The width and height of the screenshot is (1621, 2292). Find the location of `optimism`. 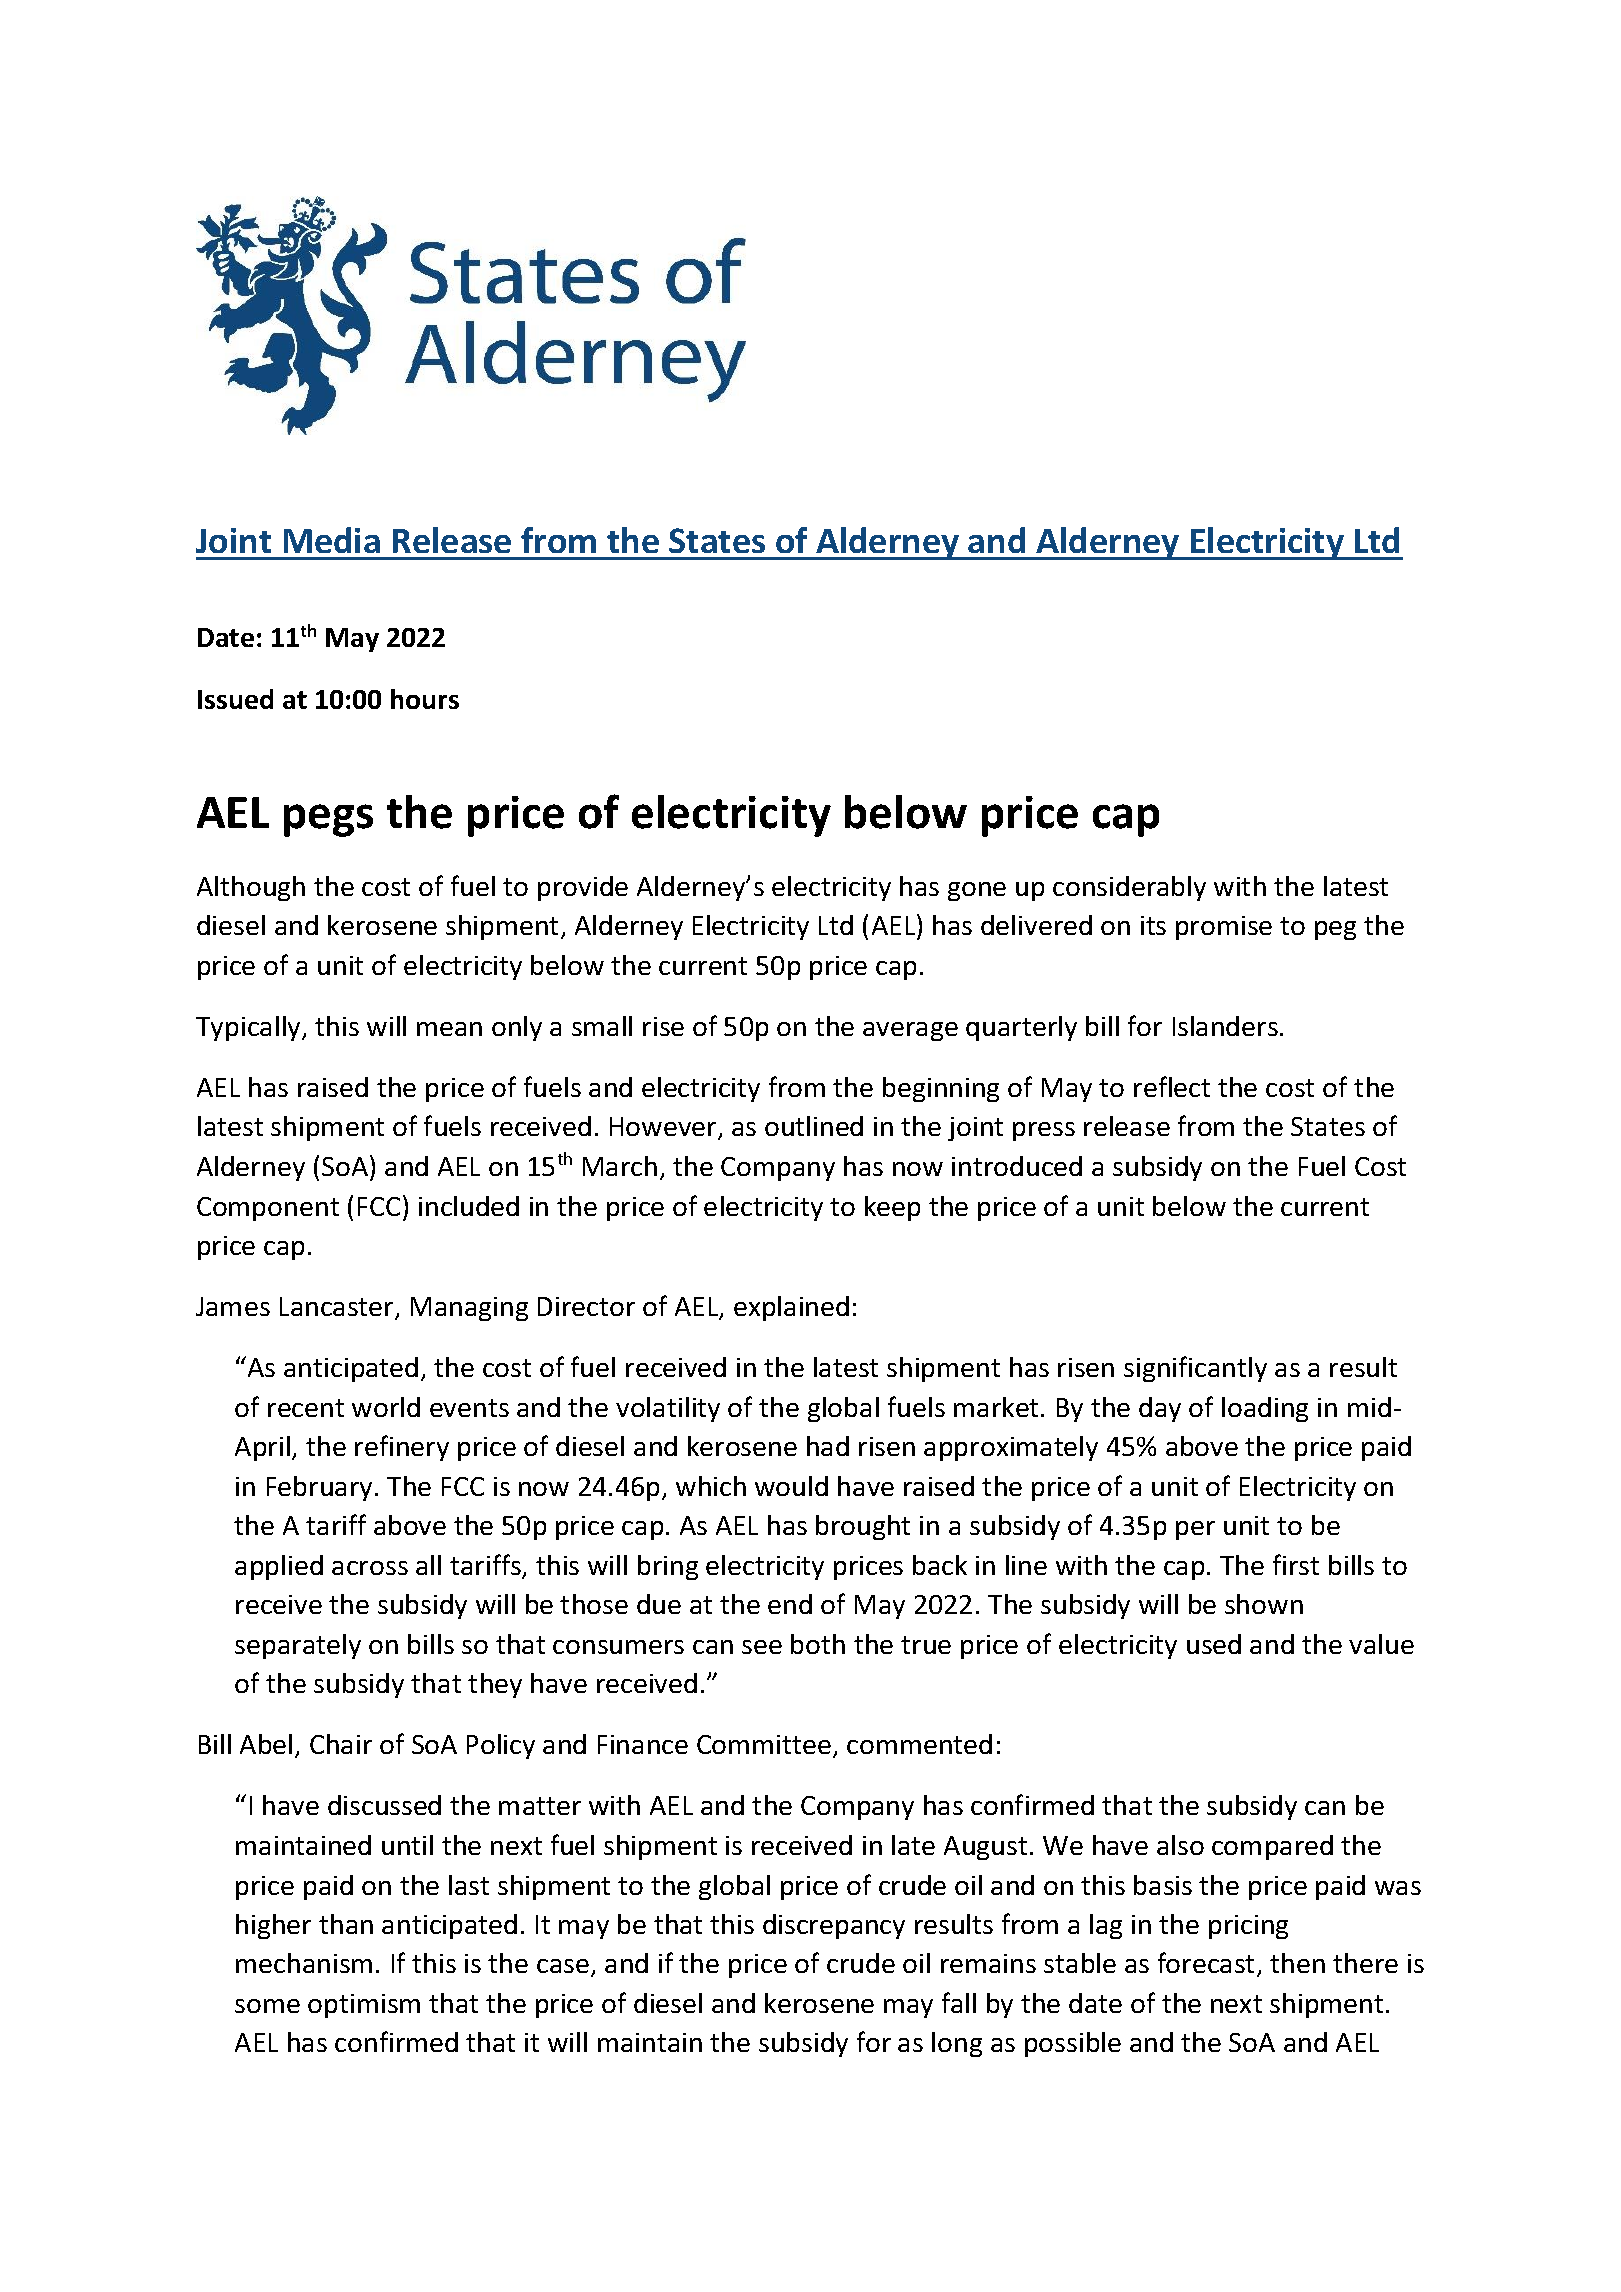

optimism is located at coordinates (364, 2006).
